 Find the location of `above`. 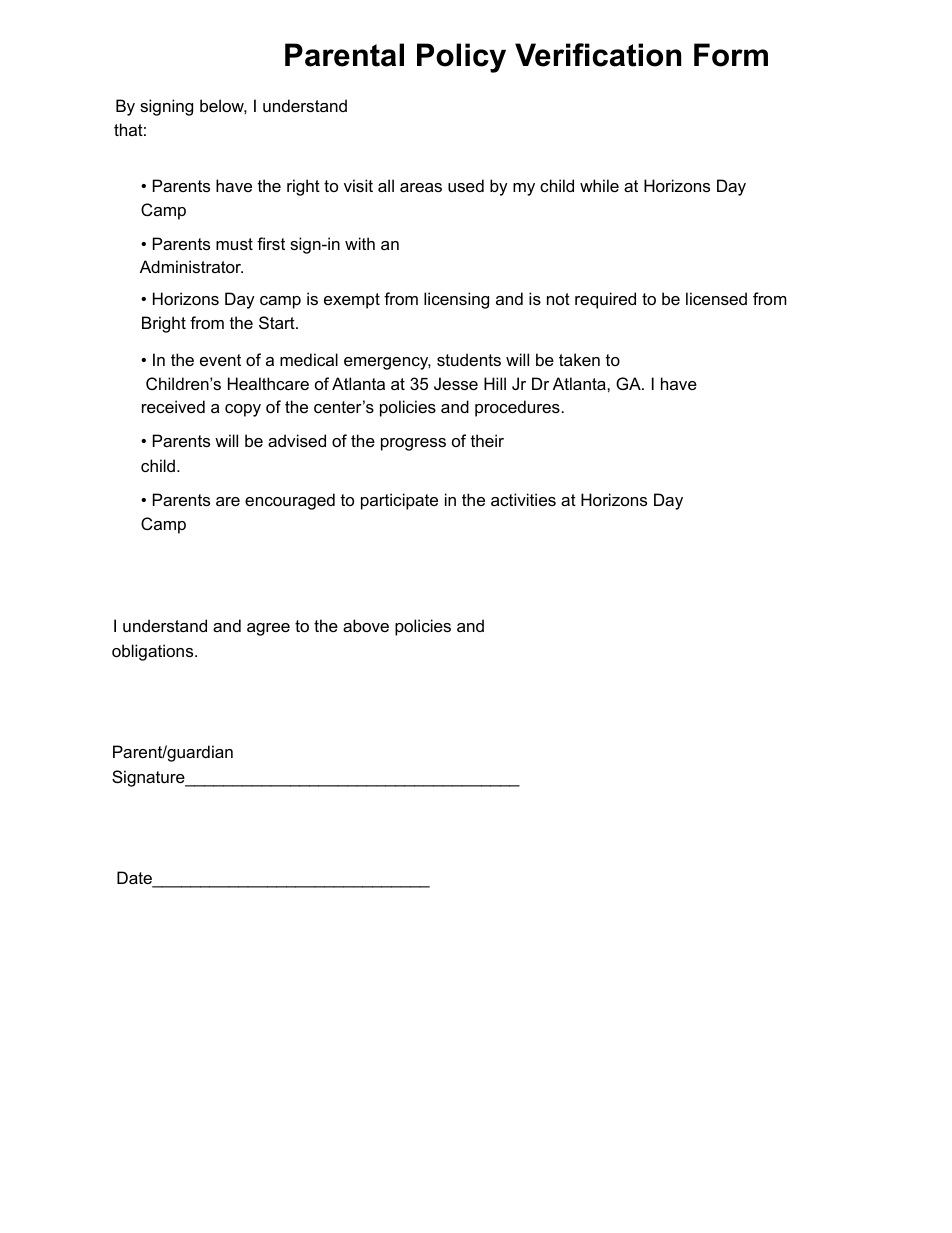

above is located at coordinates (366, 625).
